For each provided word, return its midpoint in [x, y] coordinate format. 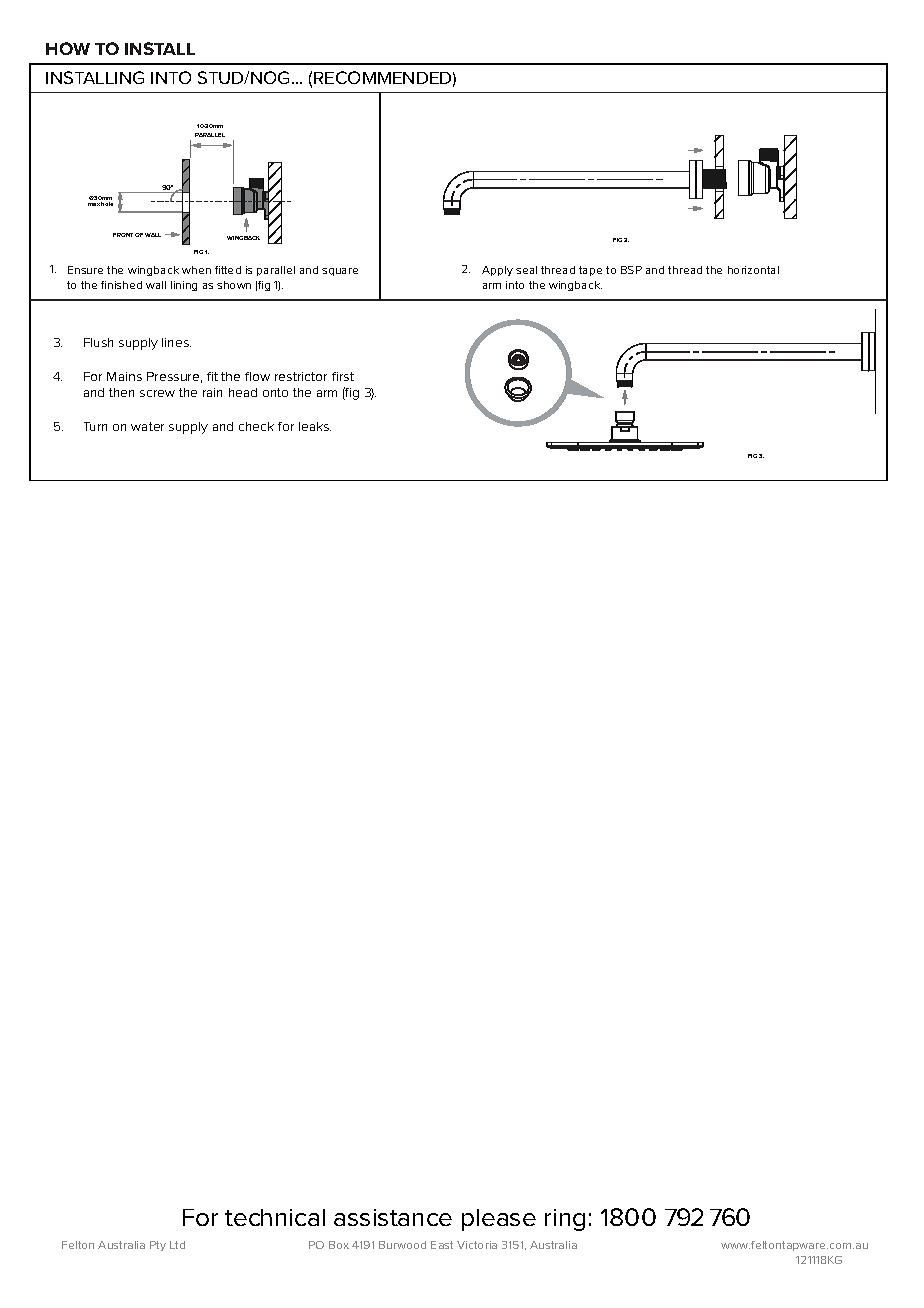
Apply [497, 271]
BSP [631, 270]
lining [184, 286]
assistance [393, 1217]
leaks [315, 426]
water [147, 426]
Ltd [177, 1245]
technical [275, 1217]
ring [565, 1220]
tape [590, 271]
